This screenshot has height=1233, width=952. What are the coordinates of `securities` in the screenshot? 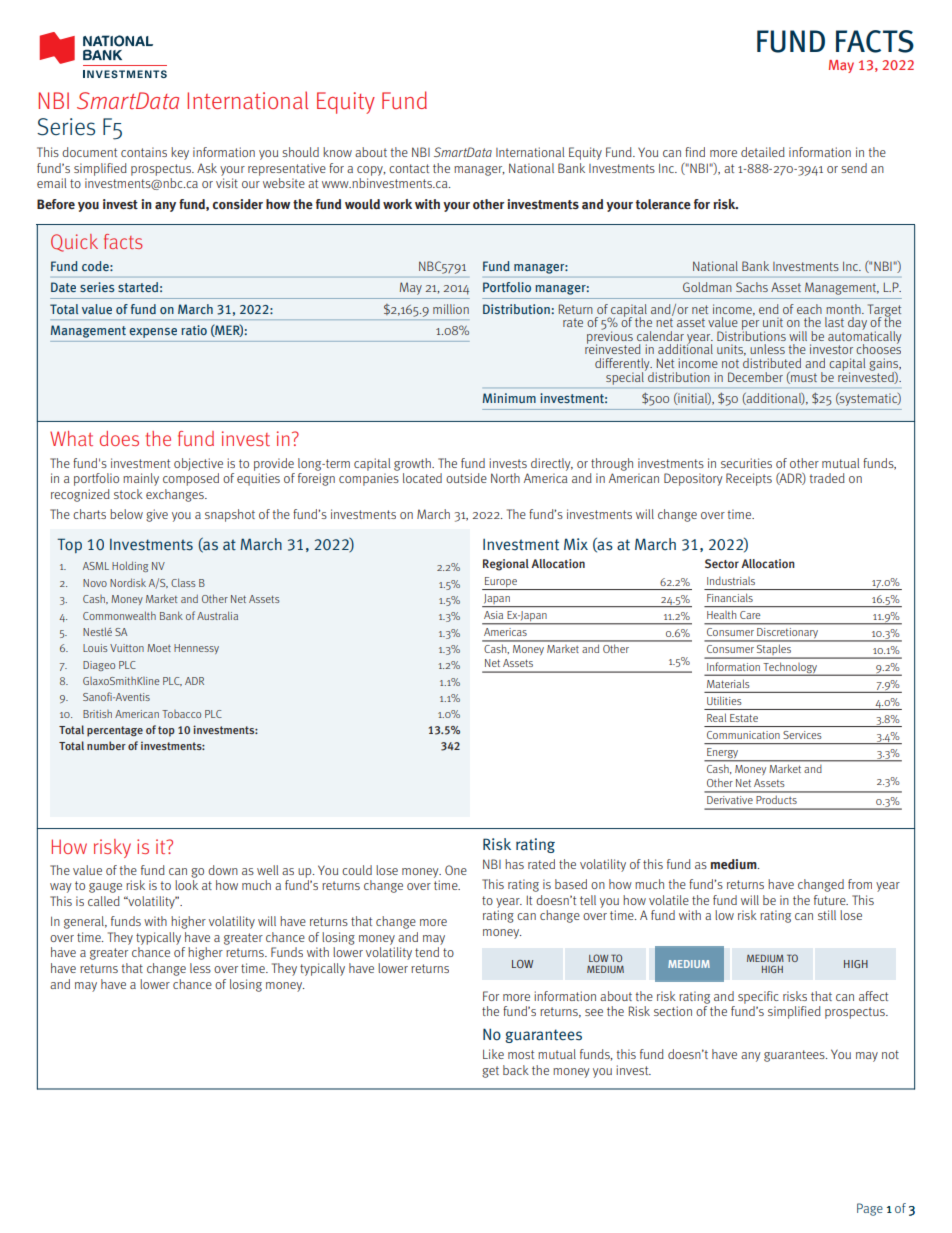 It's located at (746, 463).
